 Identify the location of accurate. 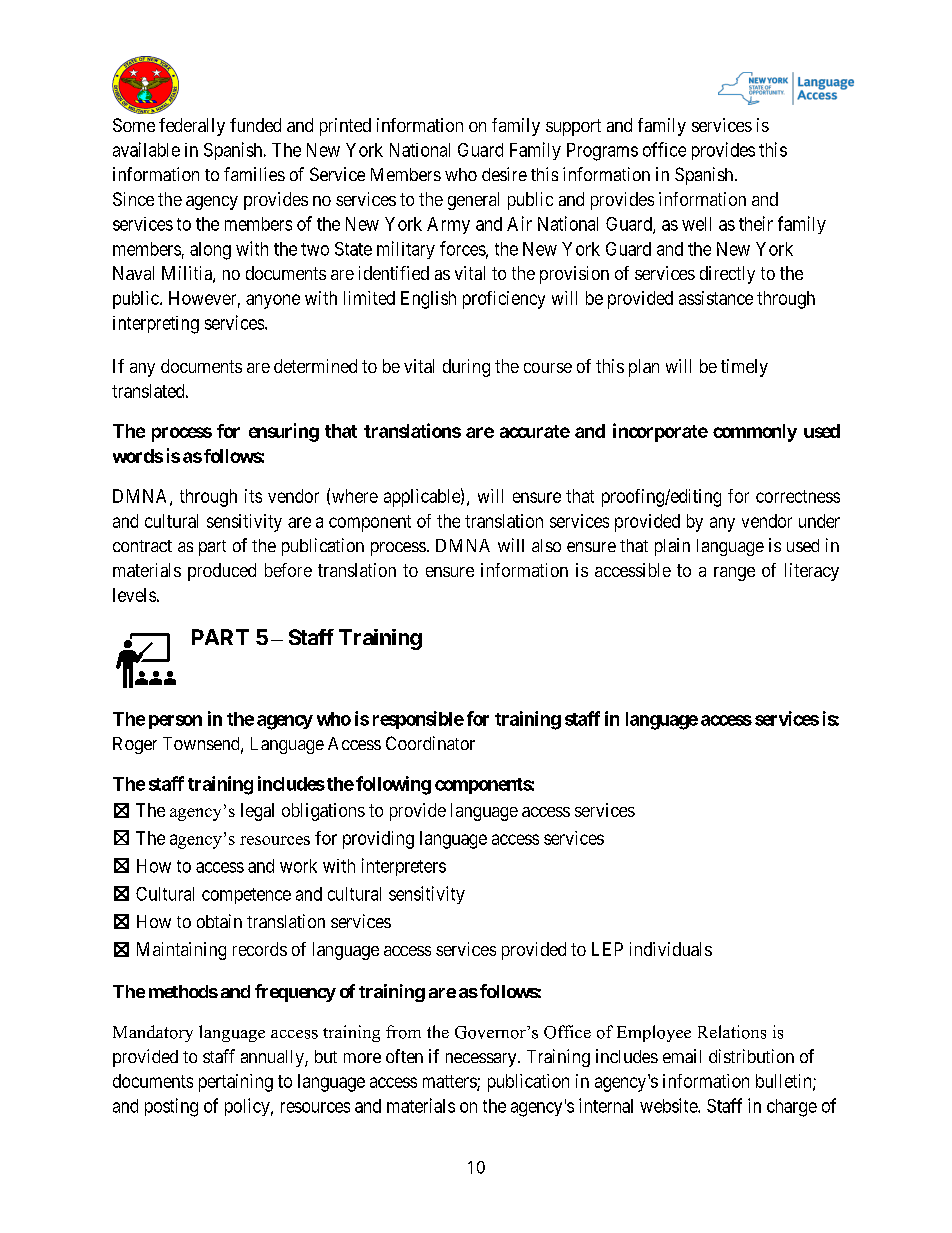
(535, 431).
